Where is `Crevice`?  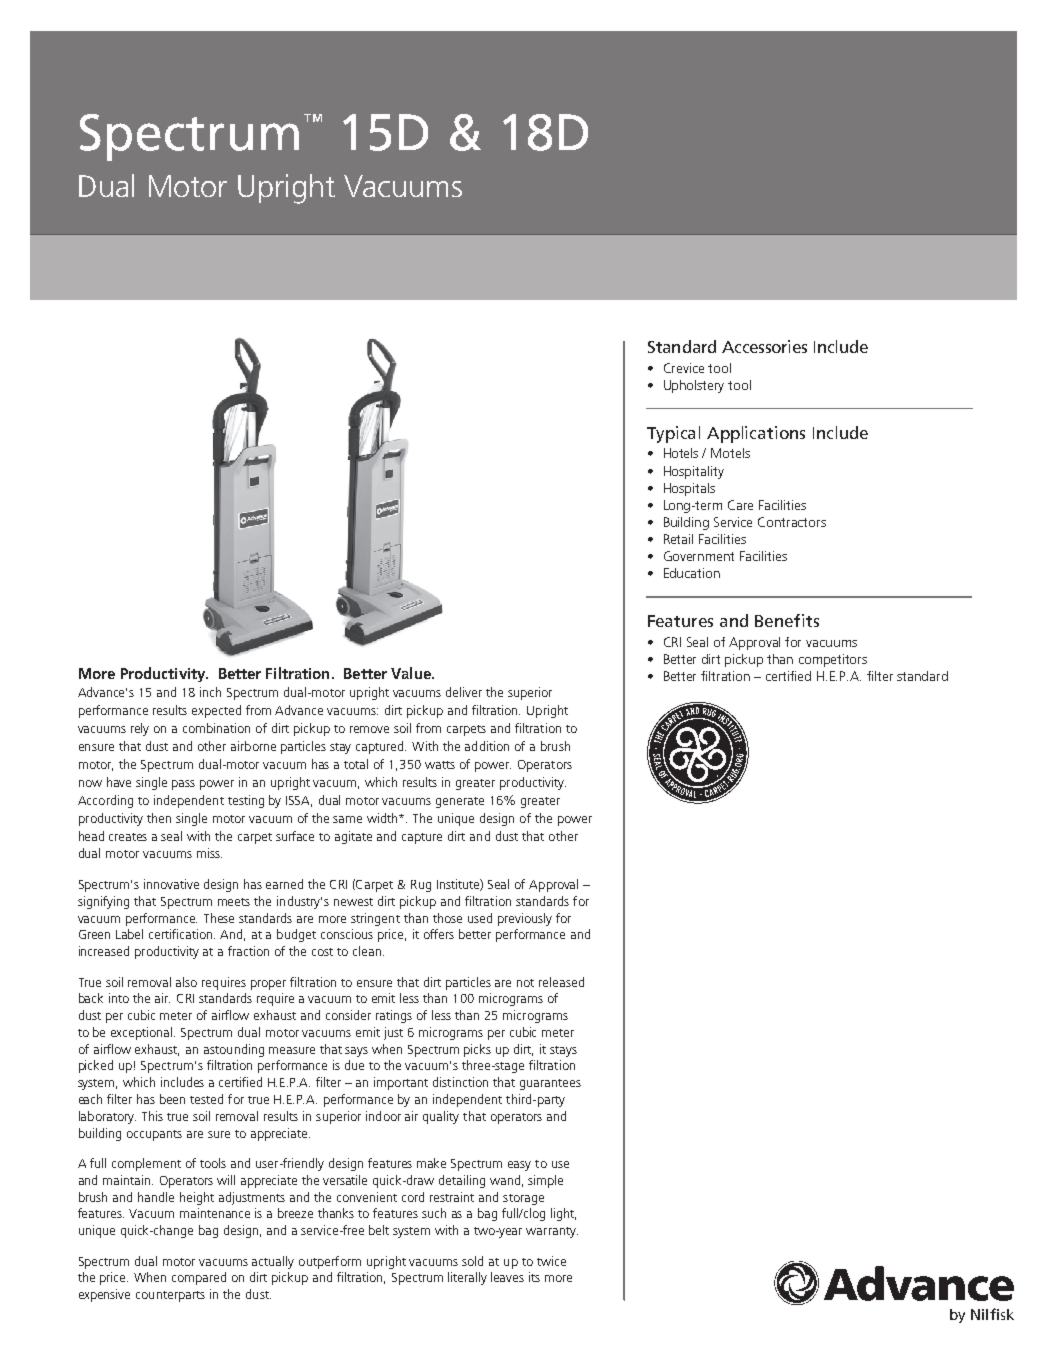
Crevice is located at coordinates (684, 368).
